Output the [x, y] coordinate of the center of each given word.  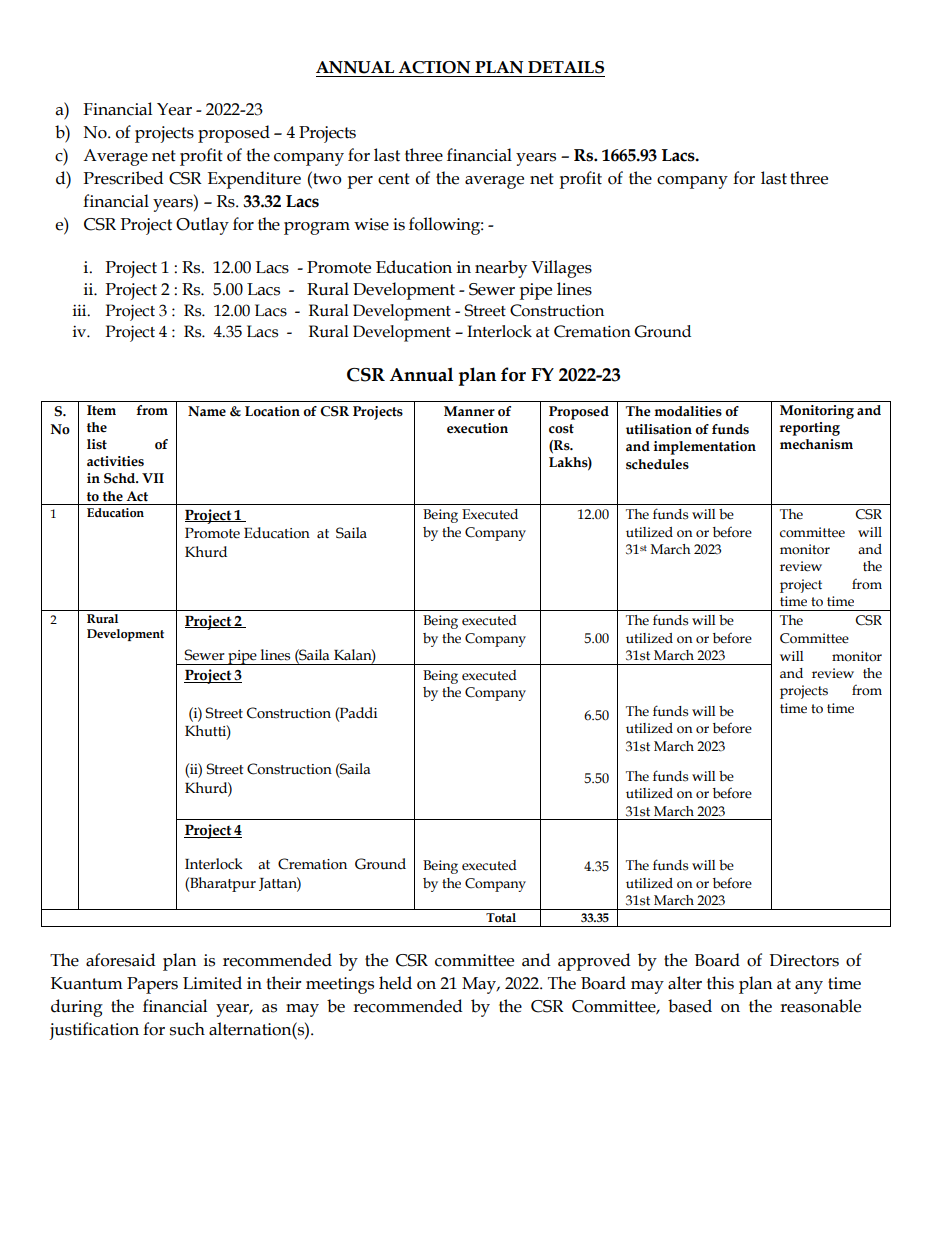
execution [477, 428]
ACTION [434, 67]
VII [153, 478]
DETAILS [566, 67]
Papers [152, 985]
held [395, 983]
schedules [657, 464]
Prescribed [123, 178]
